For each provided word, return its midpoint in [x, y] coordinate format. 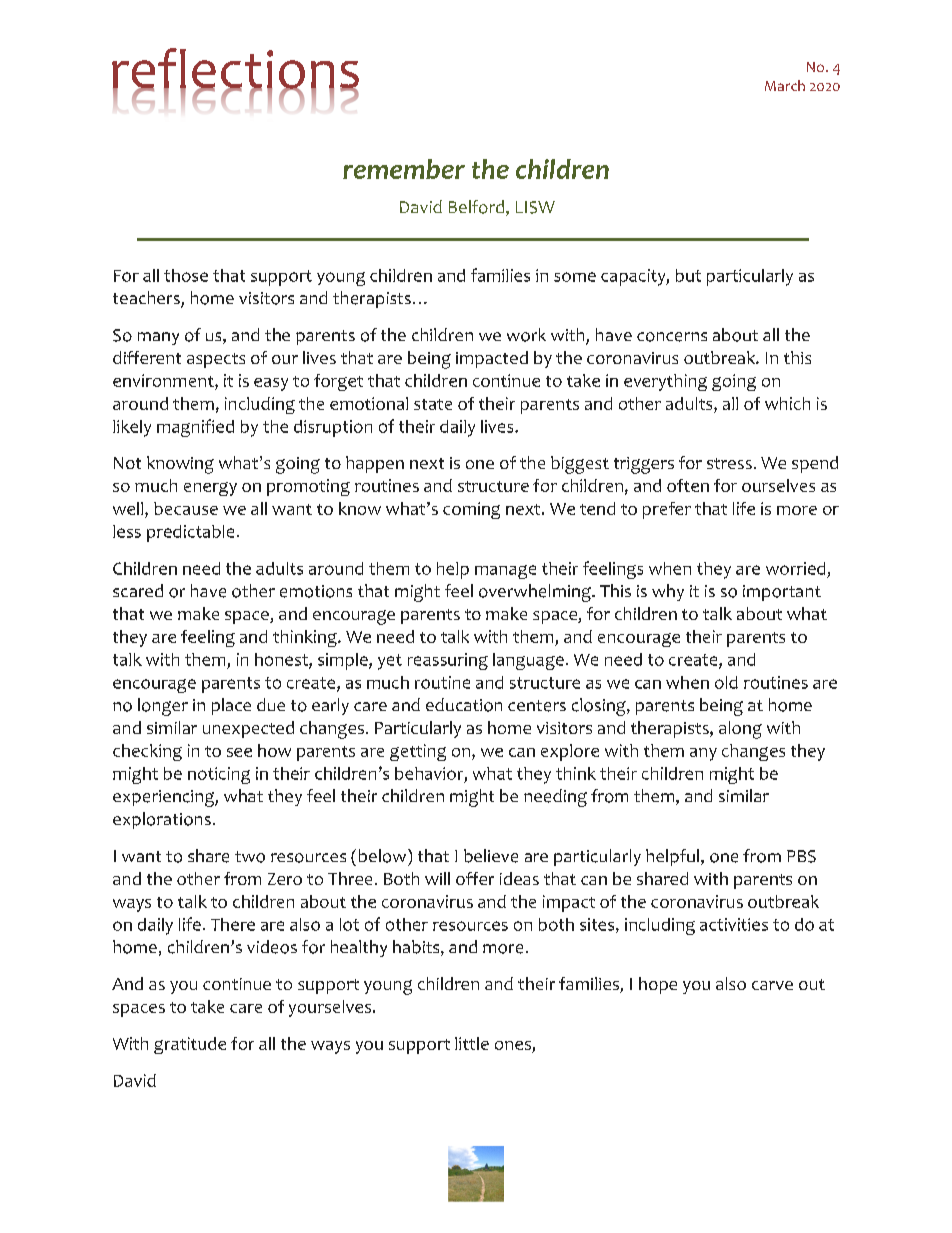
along [740, 730]
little [472, 1043]
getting [418, 752]
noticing [219, 775]
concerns [672, 337]
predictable [190, 533]
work [526, 335]
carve [772, 985]
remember [404, 169]
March [785, 85]
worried [795, 568]
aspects [216, 360]
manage [505, 572]
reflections [235, 69]
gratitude [190, 1045]
